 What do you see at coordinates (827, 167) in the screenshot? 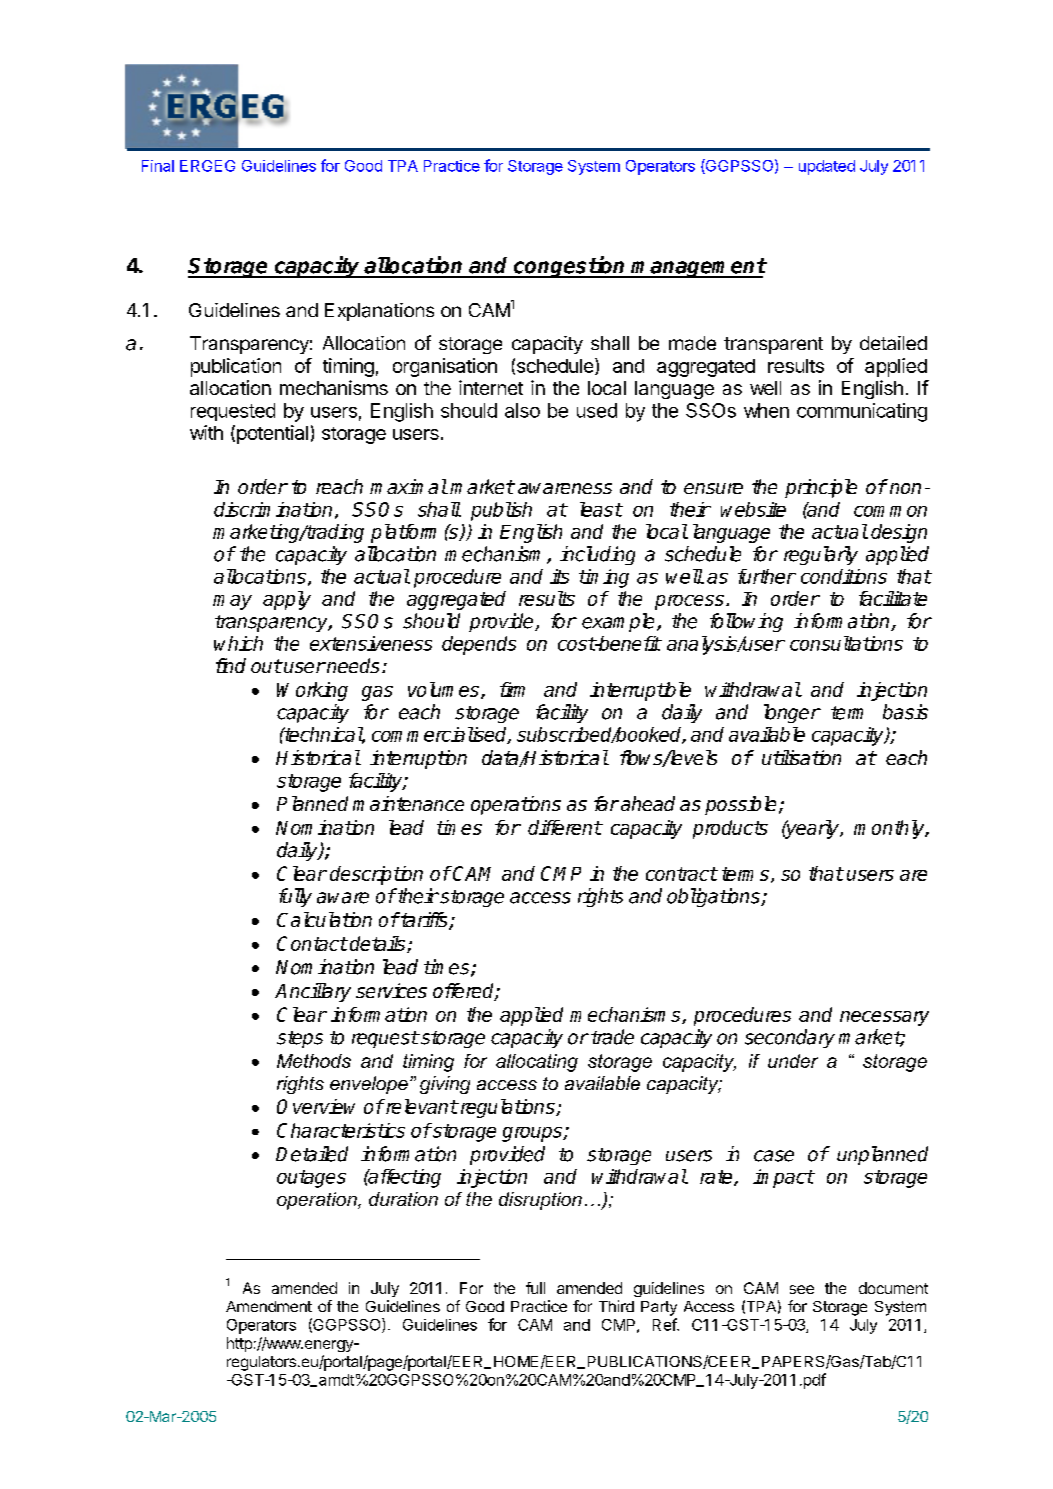
I see `updated` at bounding box center [827, 167].
